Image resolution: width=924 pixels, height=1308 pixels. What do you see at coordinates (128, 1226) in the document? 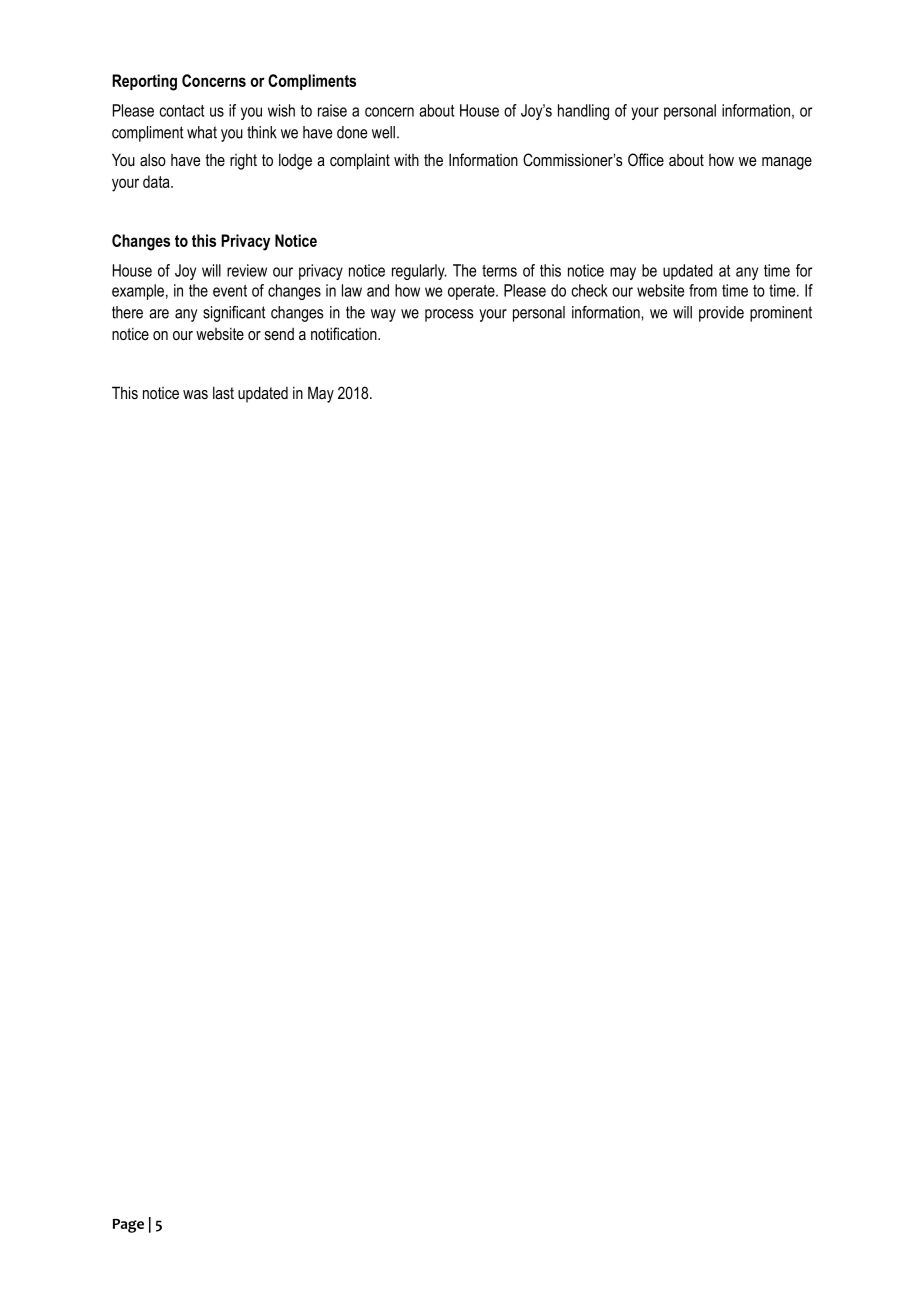
I see `Page` at bounding box center [128, 1226].
